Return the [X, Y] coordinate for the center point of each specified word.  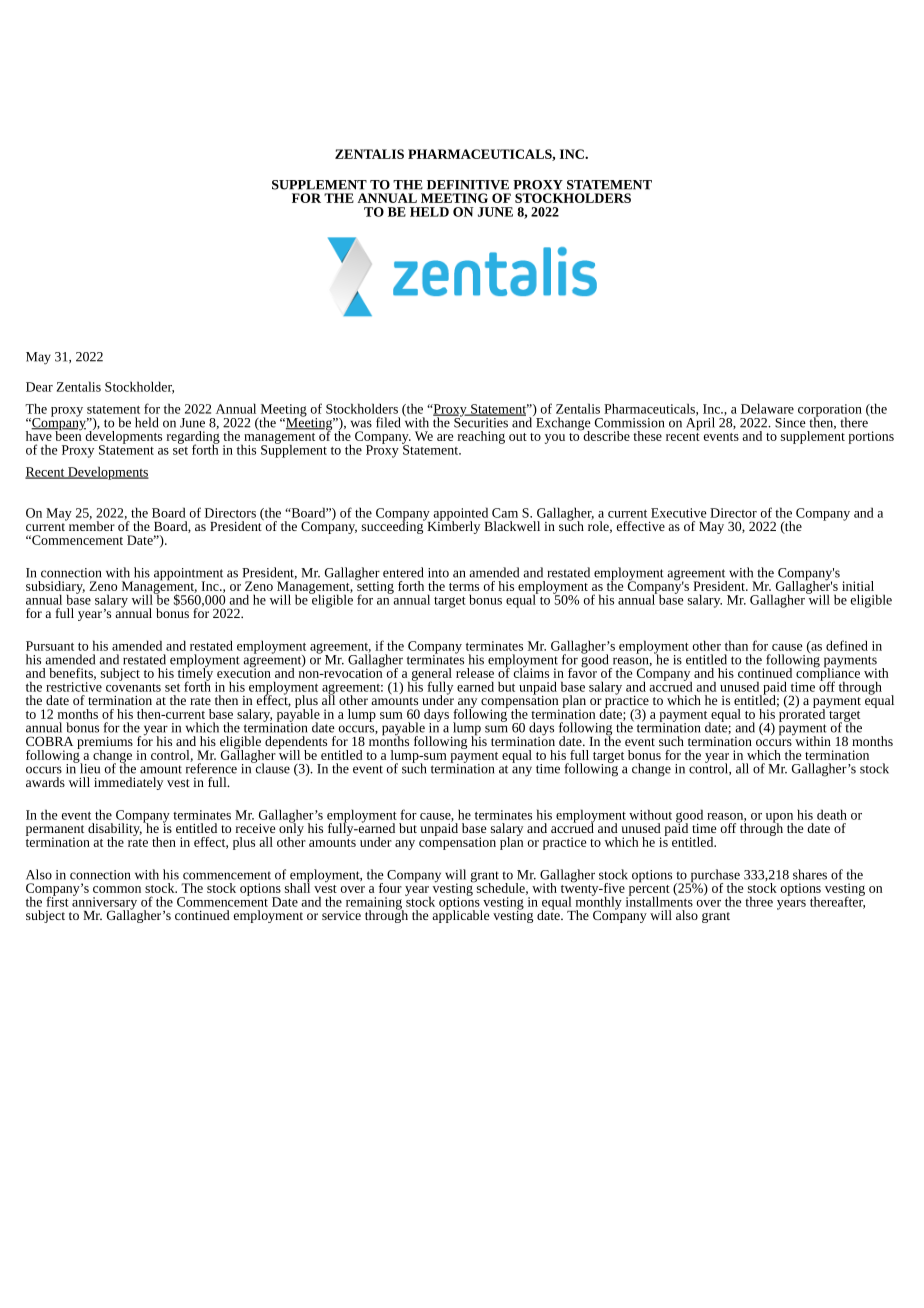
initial [858, 586]
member [90, 525]
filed [388, 422]
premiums [105, 744]
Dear [39, 387]
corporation [830, 411]
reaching [481, 437]
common [117, 889]
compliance [828, 674]
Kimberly [452, 526]
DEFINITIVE [468, 185]
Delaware [767, 408]
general [430, 675]
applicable [460, 915]
